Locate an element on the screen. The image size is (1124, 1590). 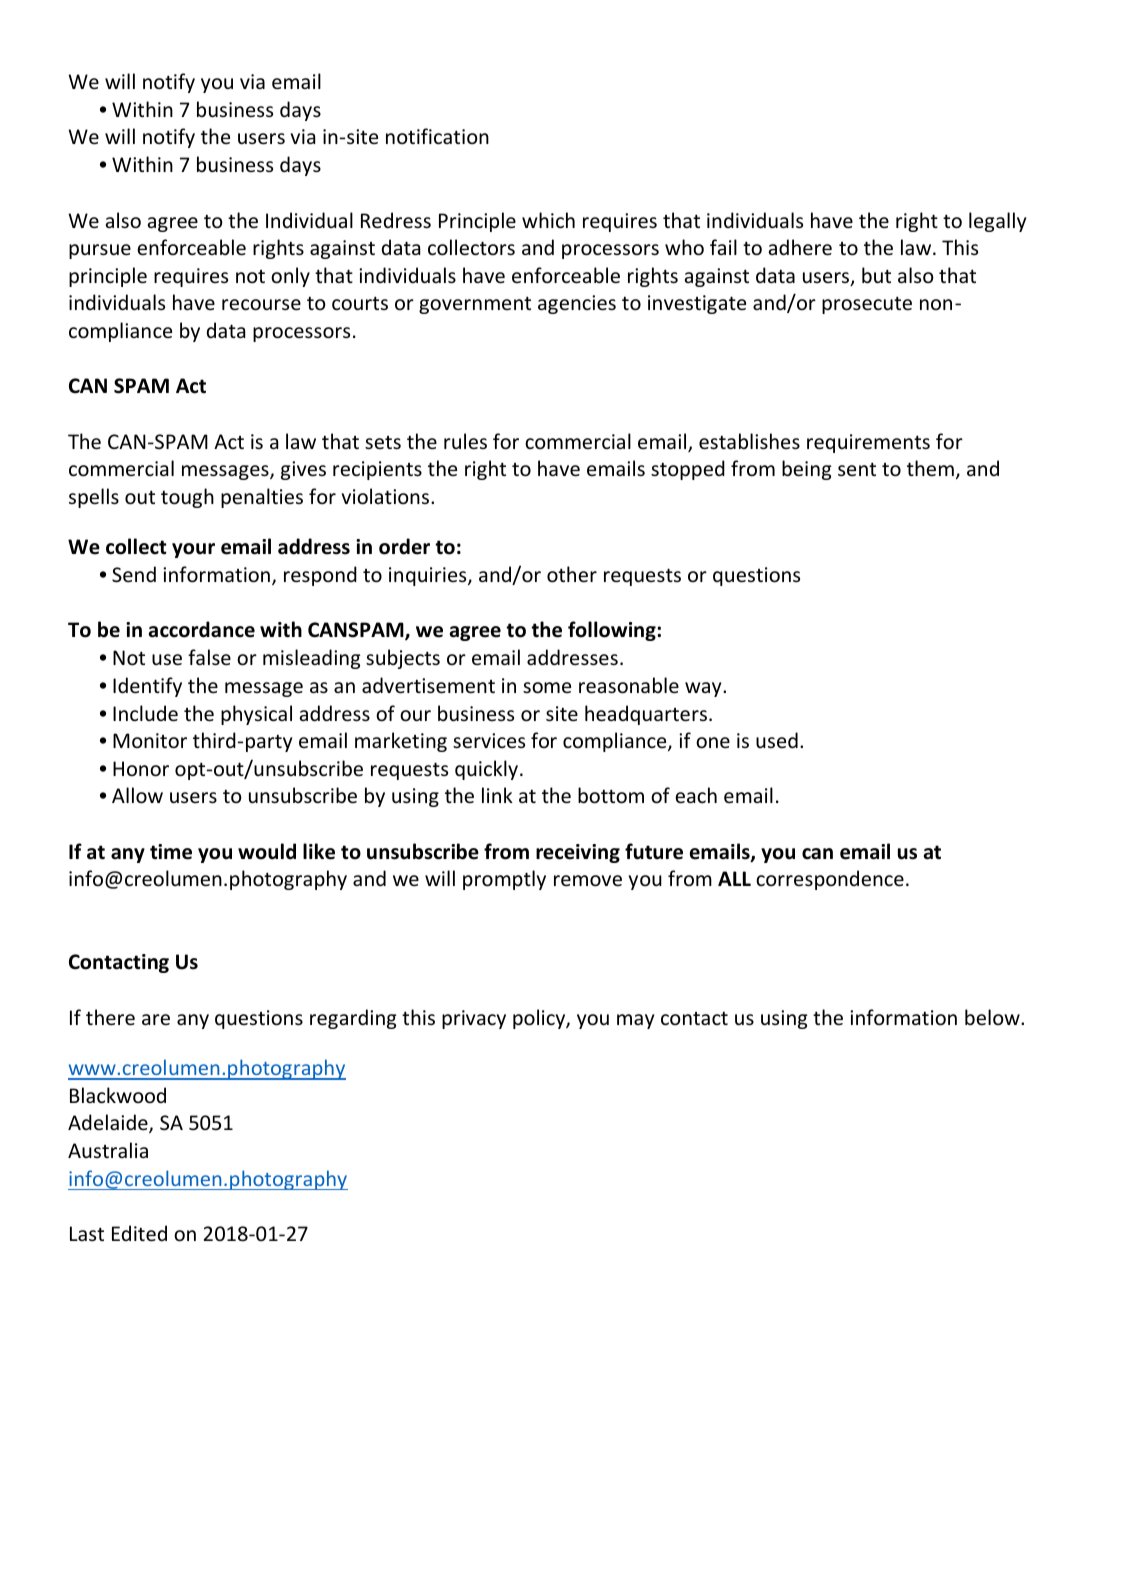
false is located at coordinates (209, 657).
